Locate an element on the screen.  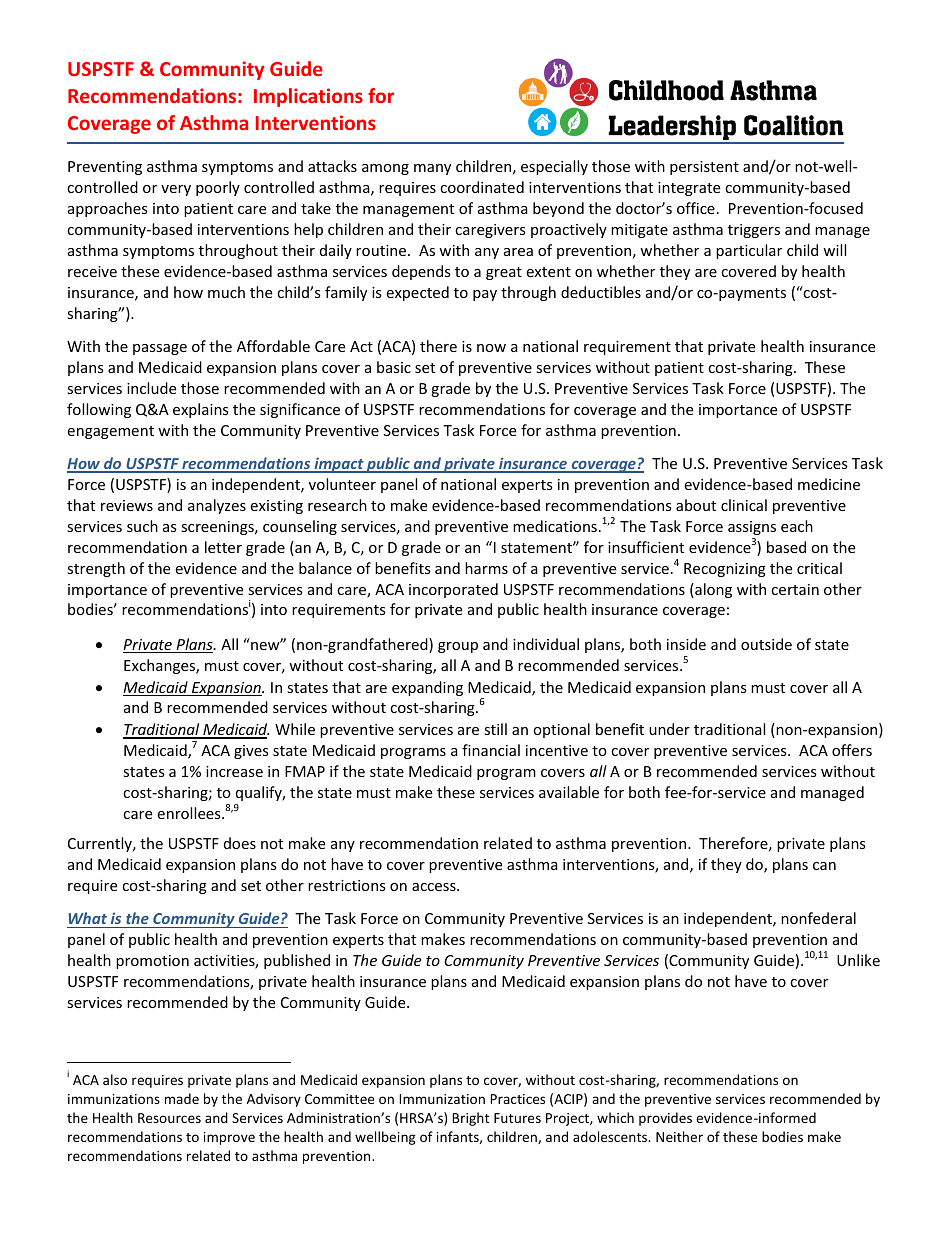
explains is located at coordinates (201, 410).
